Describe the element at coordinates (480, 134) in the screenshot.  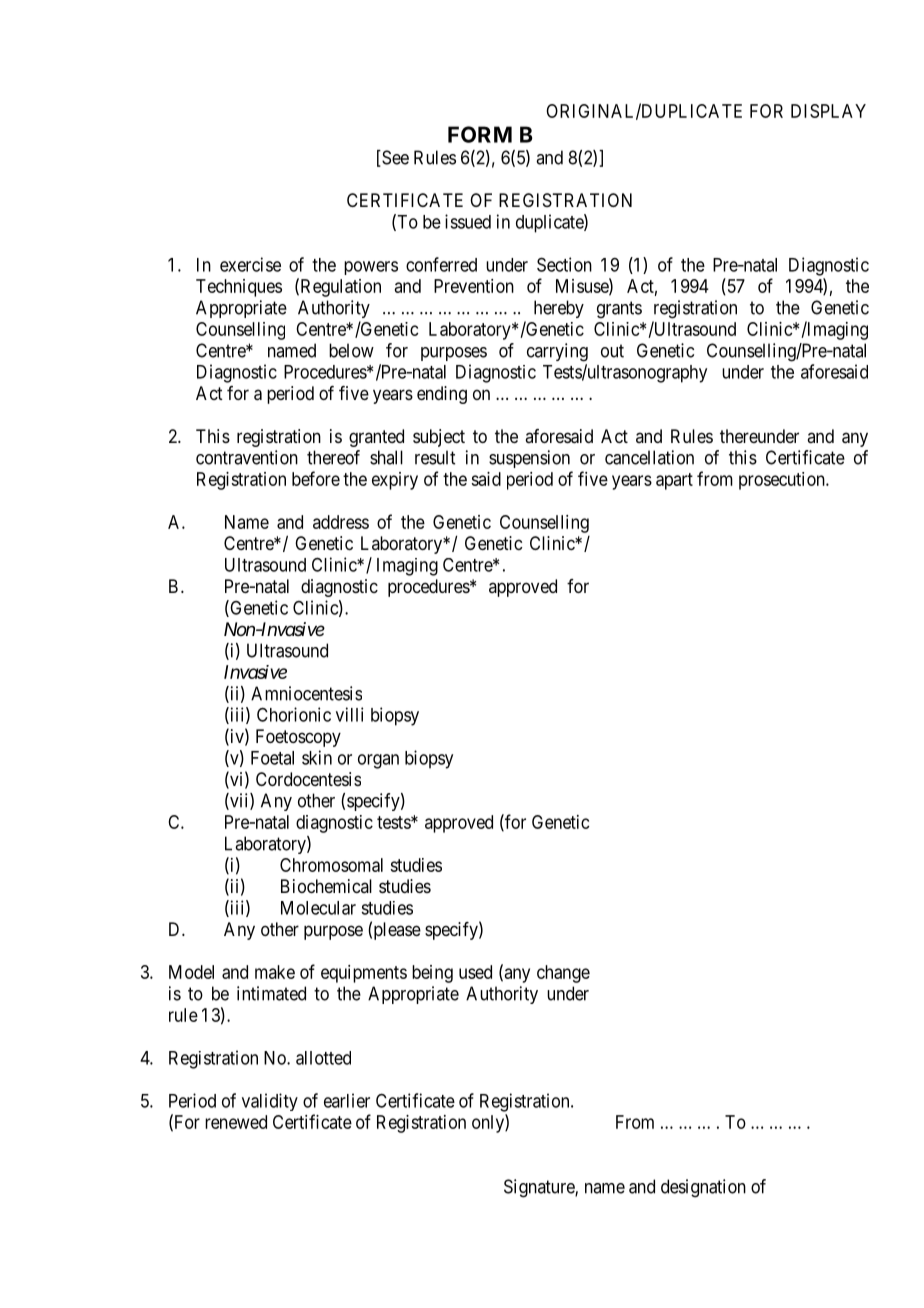
I see `FORM` at that location.
